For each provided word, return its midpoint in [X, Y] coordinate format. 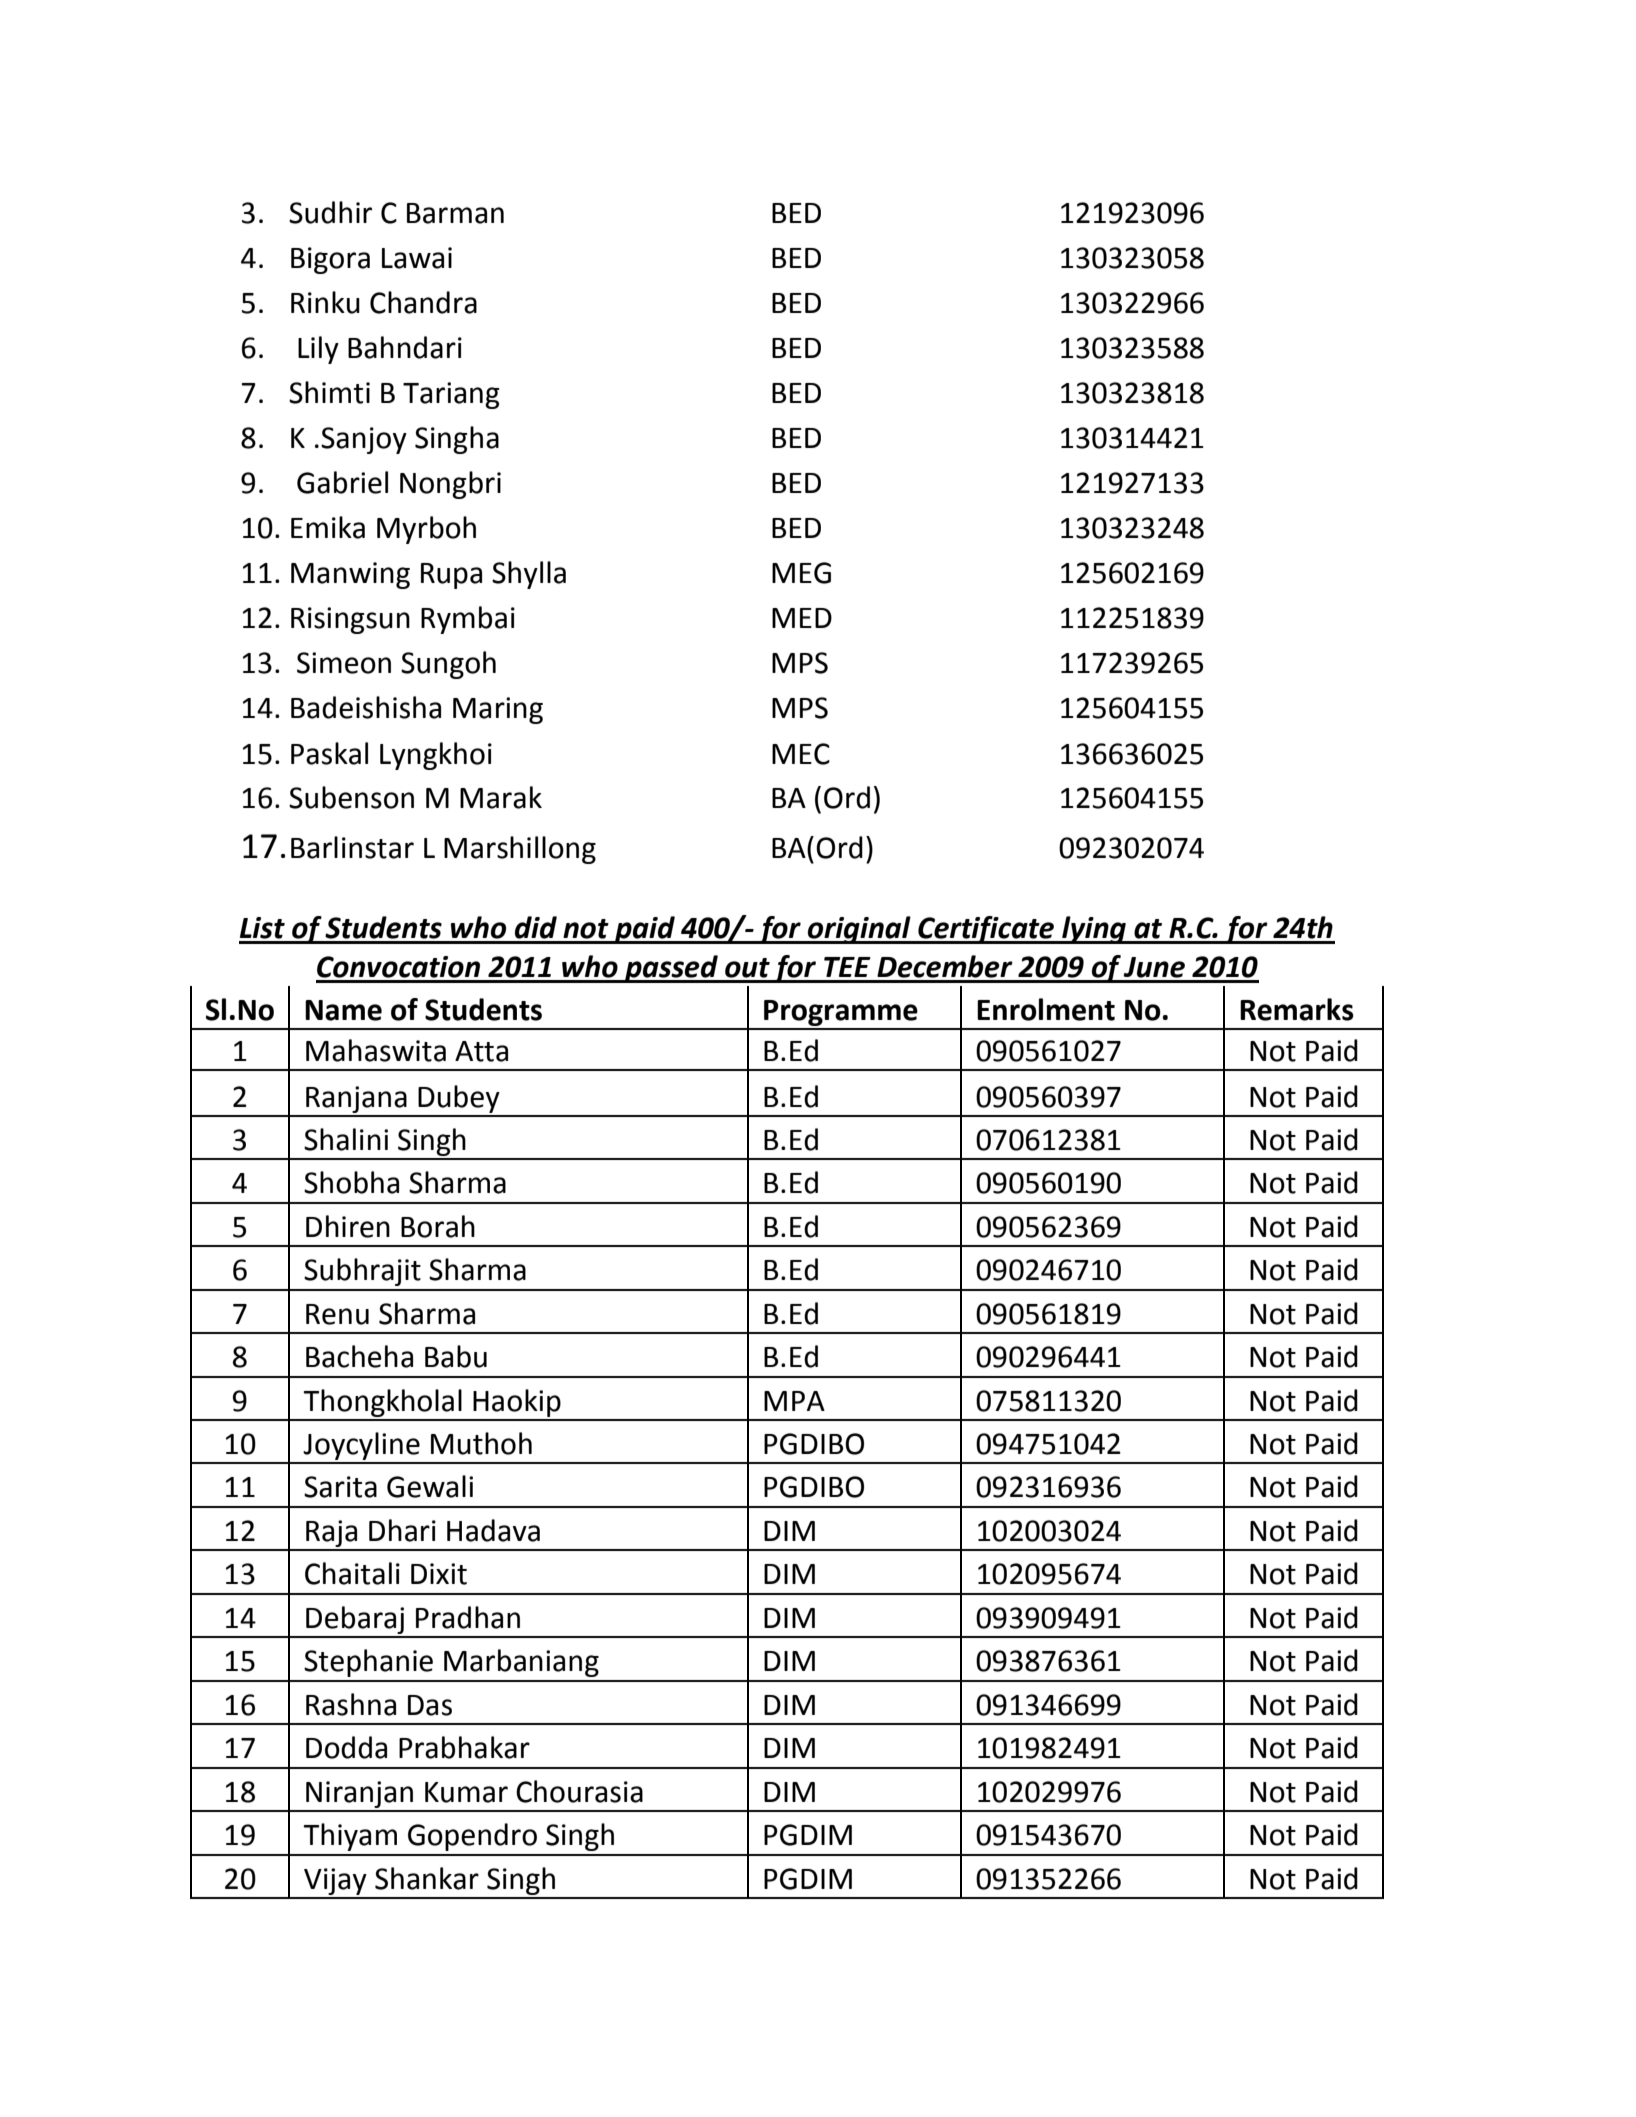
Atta [481, 1051]
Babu [456, 1356]
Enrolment [1046, 1009]
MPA [794, 1401]
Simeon [344, 663]
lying [1094, 930]
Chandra [423, 302]
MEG [801, 573]
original [859, 930]
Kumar [466, 1792]
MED [802, 618]
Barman [455, 213]
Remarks [1297, 1009]
